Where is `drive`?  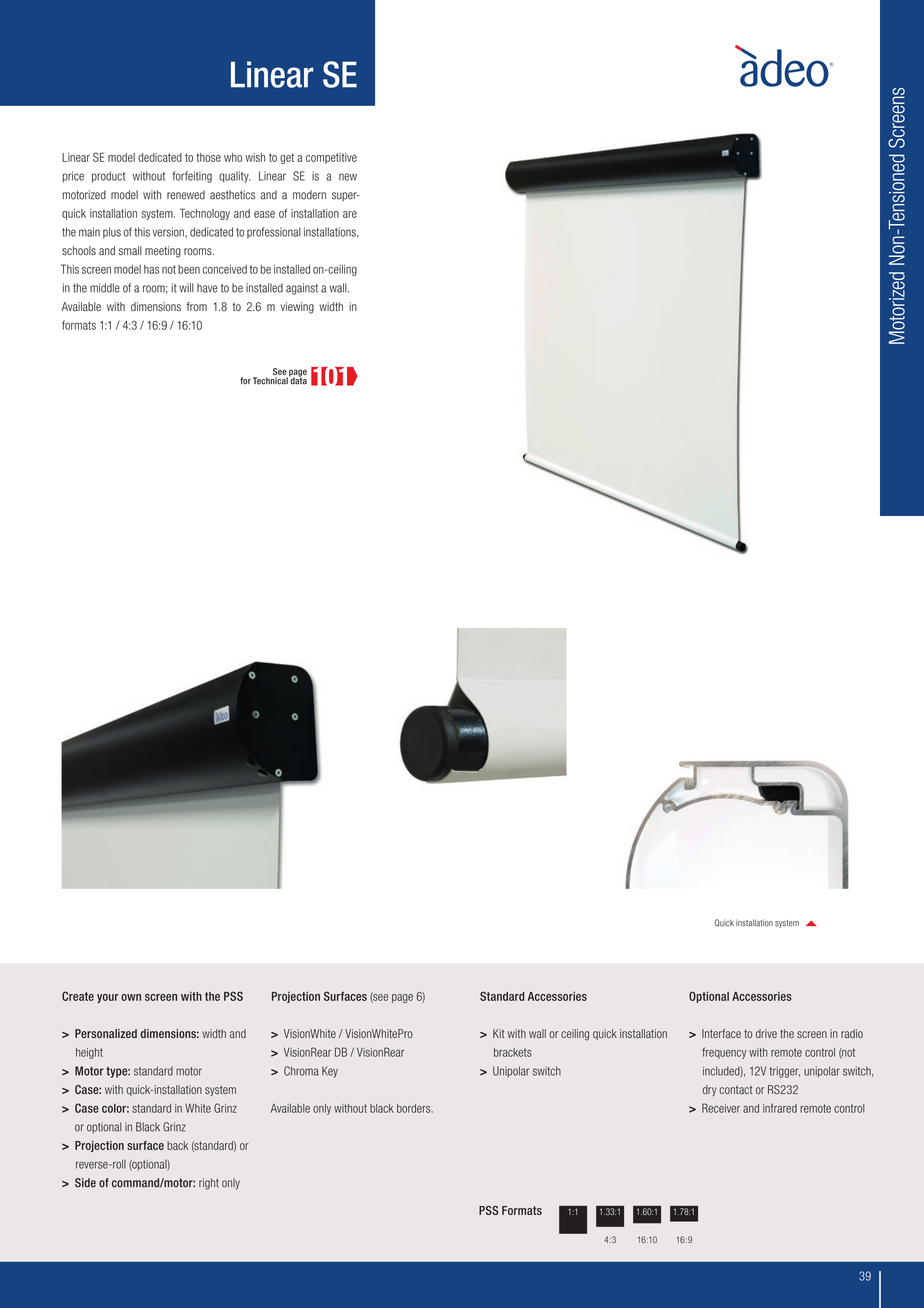
drive is located at coordinates (766, 1033).
